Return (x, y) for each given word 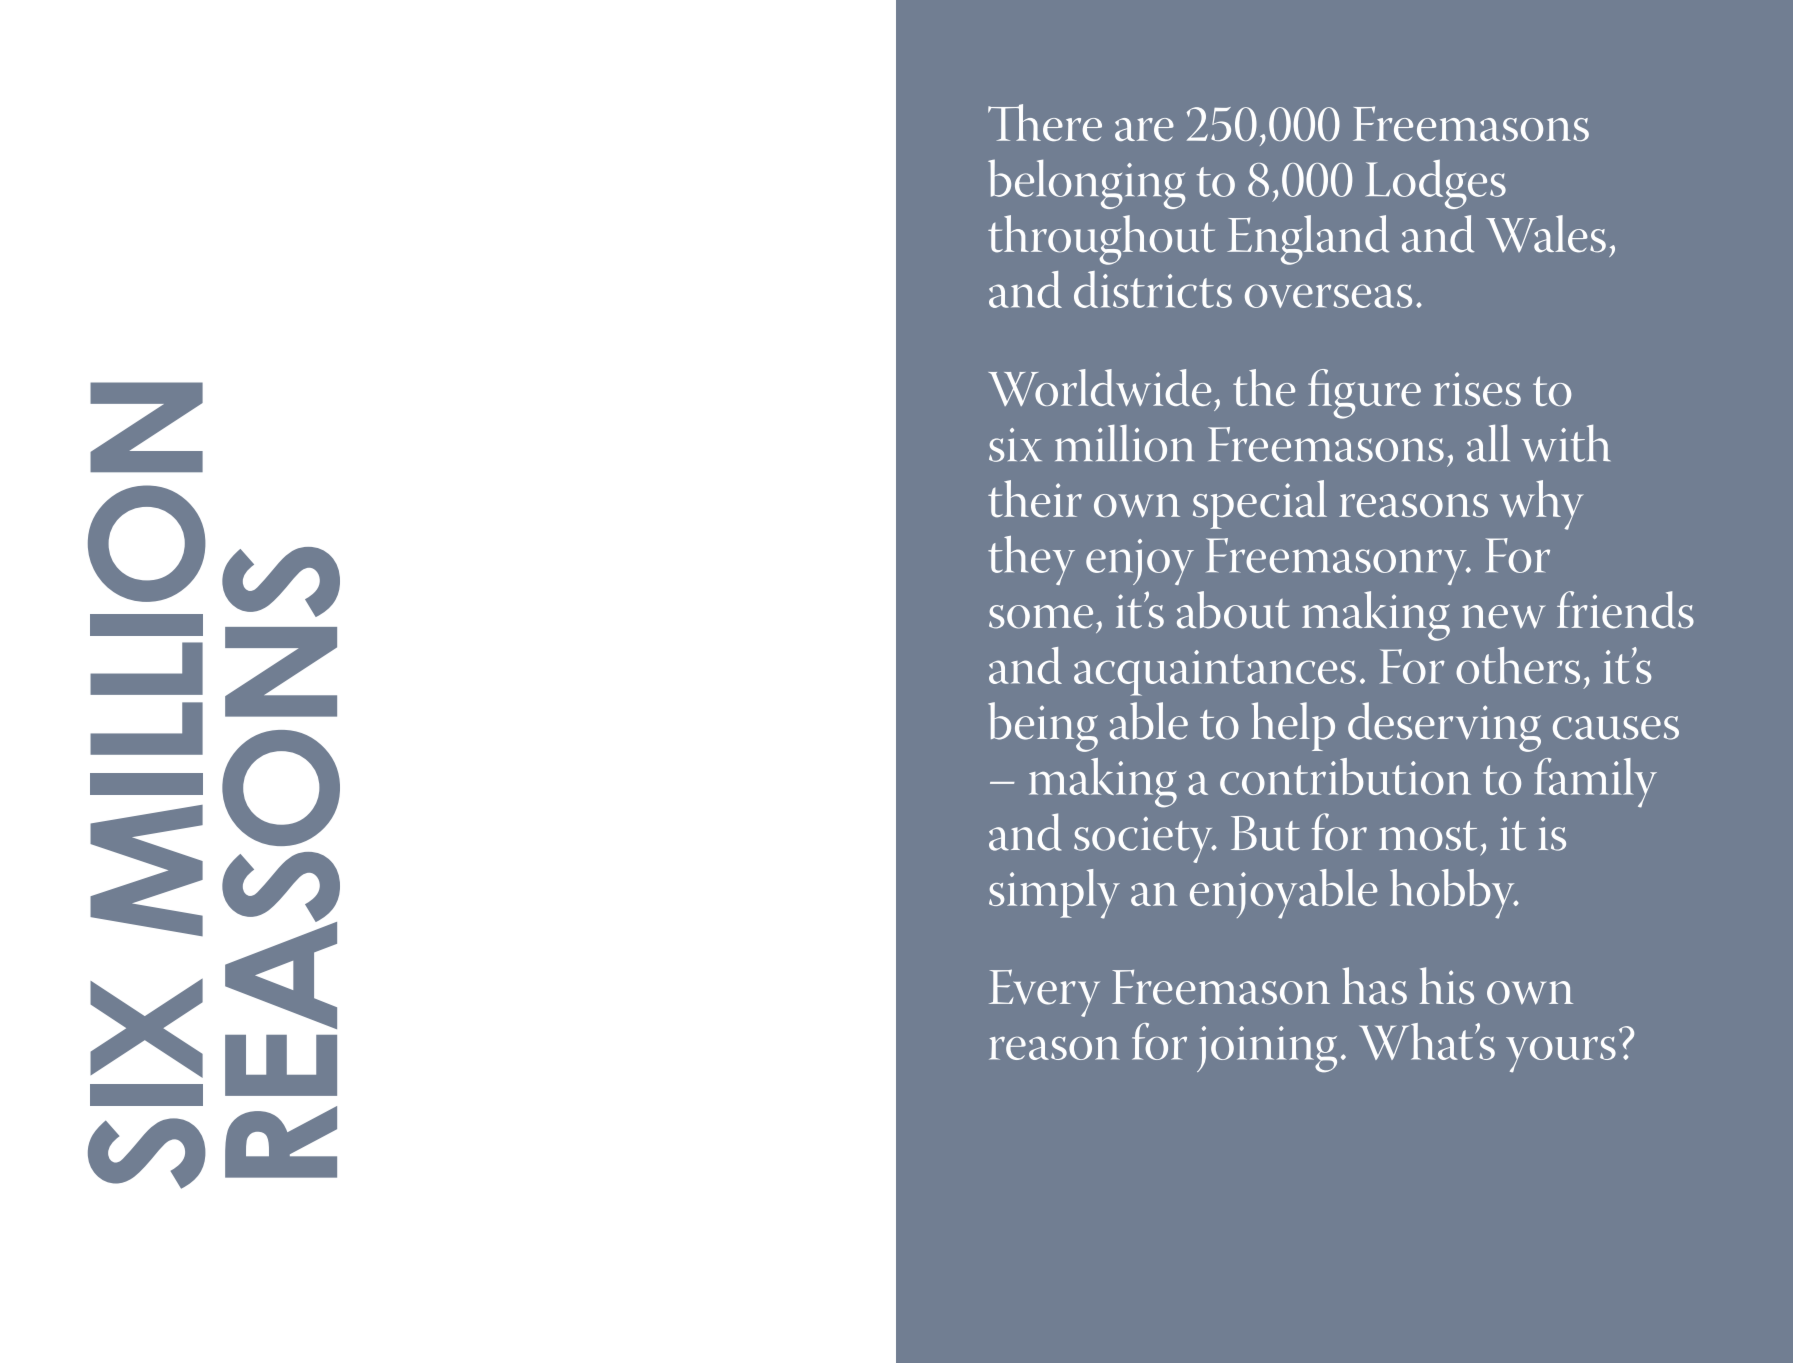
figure (1364, 394)
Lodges (1436, 184)
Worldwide (1099, 387)
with (1566, 443)
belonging (1086, 184)
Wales (1546, 234)
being (1043, 727)
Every (1044, 993)
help (1293, 726)
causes (1616, 728)
